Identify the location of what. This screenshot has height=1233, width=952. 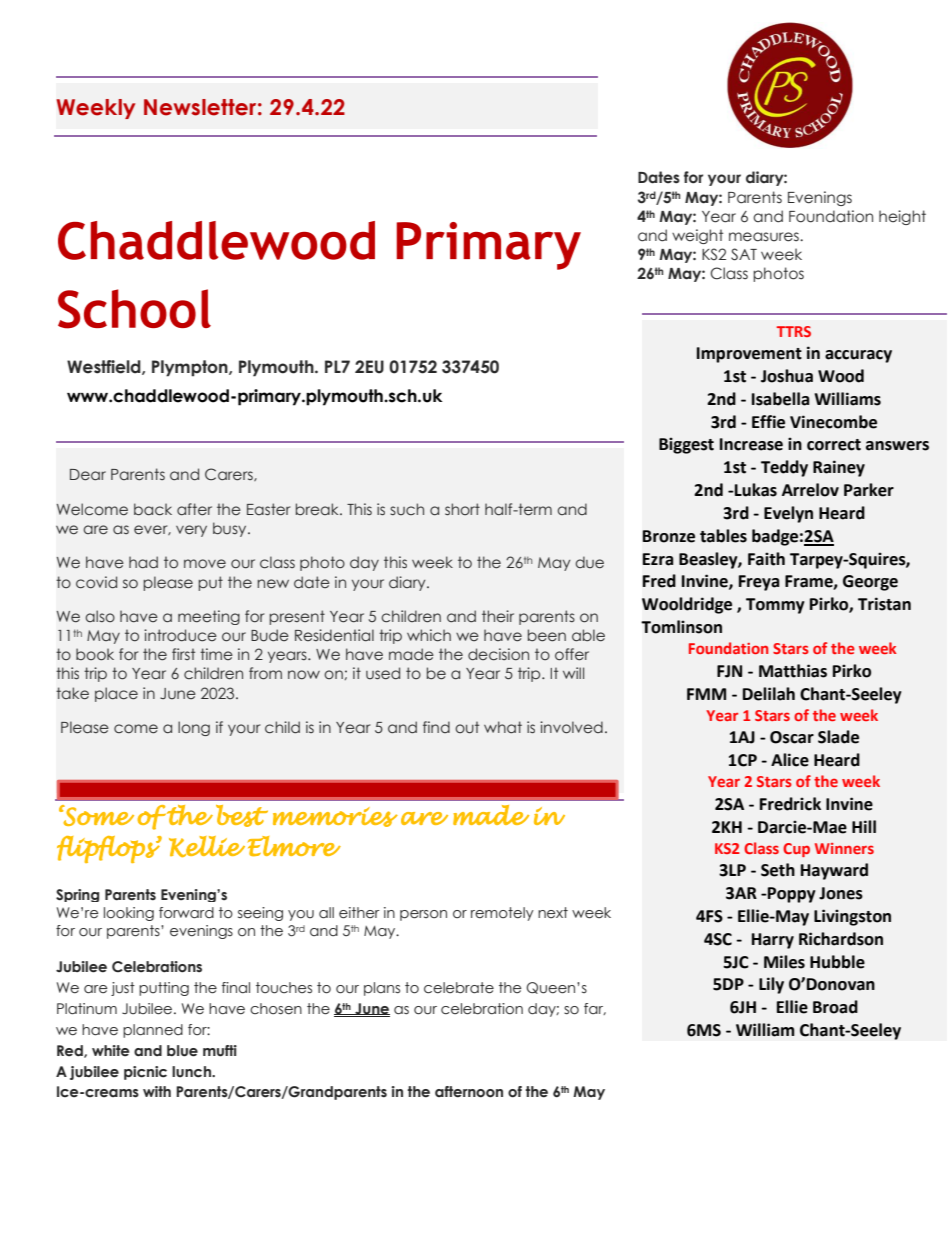
(503, 727).
